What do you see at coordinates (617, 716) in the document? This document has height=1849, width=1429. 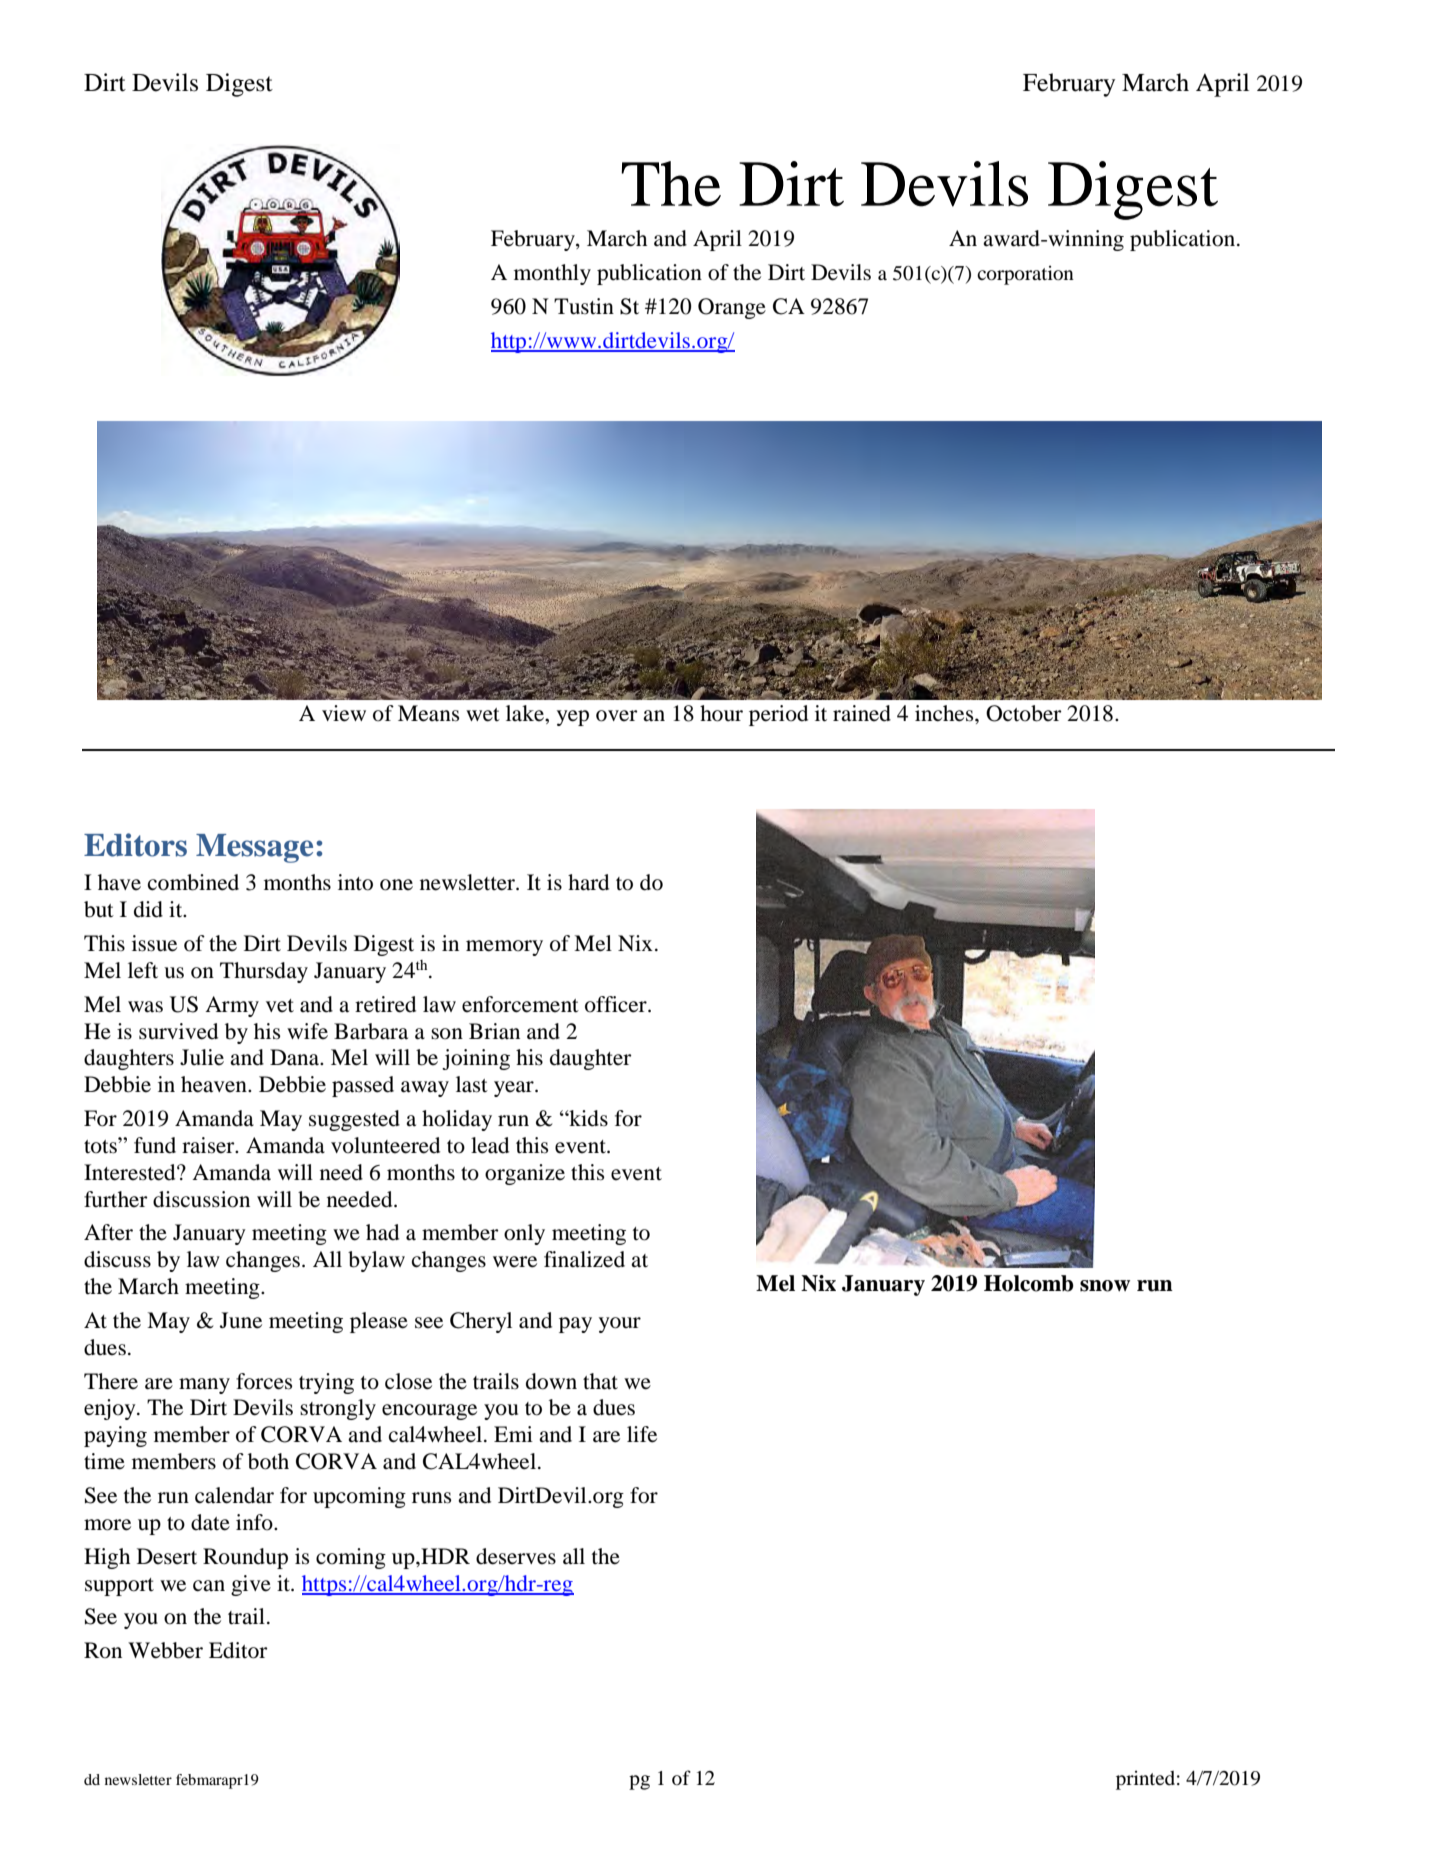 I see `over` at bounding box center [617, 716].
